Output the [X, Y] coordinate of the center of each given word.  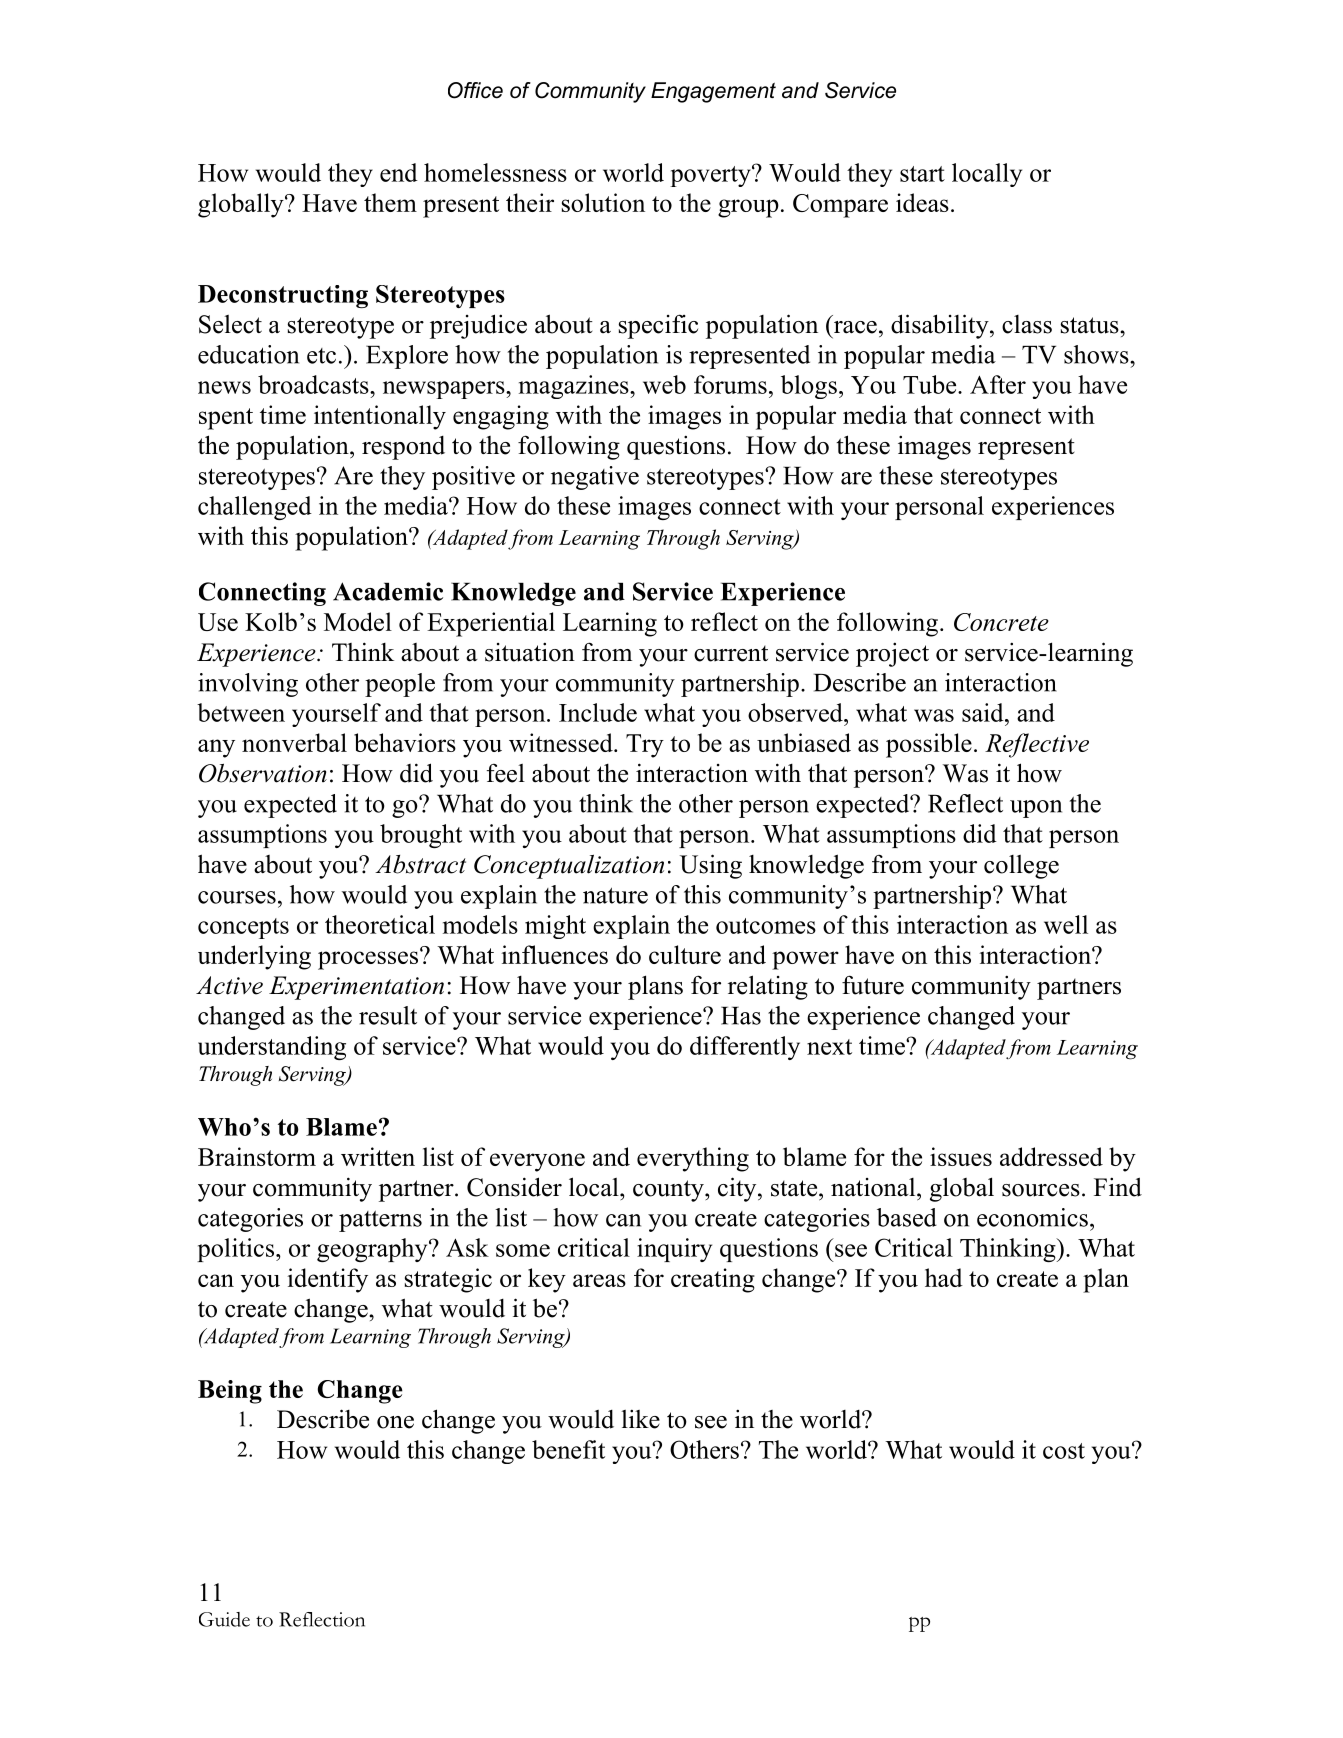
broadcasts [314, 384]
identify [327, 1280]
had [944, 1277]
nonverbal [294, 742]
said [984, 712]
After [998, 384]
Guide [224, 1619]
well [1066, 924]
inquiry [674, 1250]
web [664, 384]
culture [685, 954]
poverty [711, 176]
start [922, 174]
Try [645, 746]
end [399, 172]
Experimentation [356, 988]
